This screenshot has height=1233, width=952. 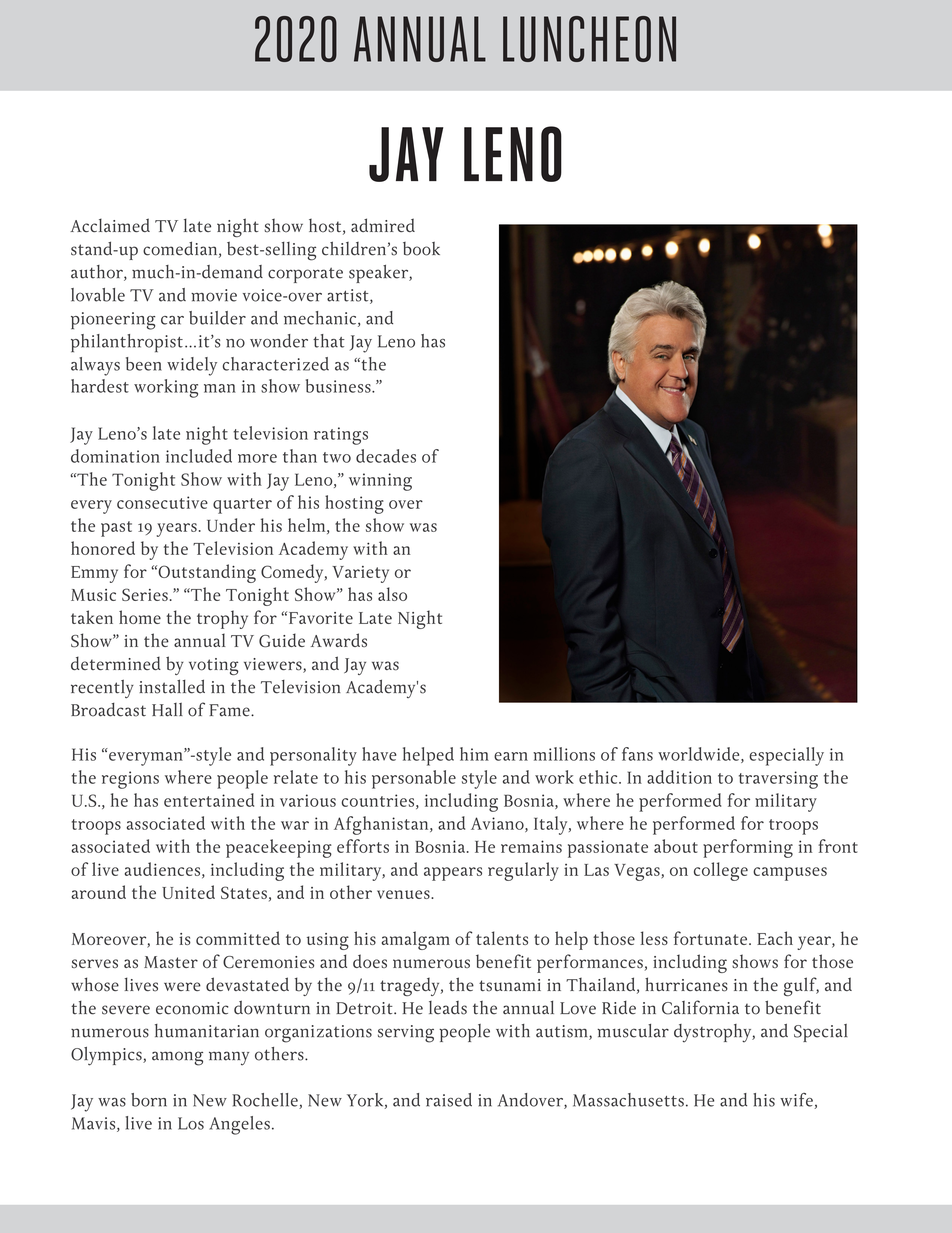 I want to click on book, so click(x=421, y=249).
